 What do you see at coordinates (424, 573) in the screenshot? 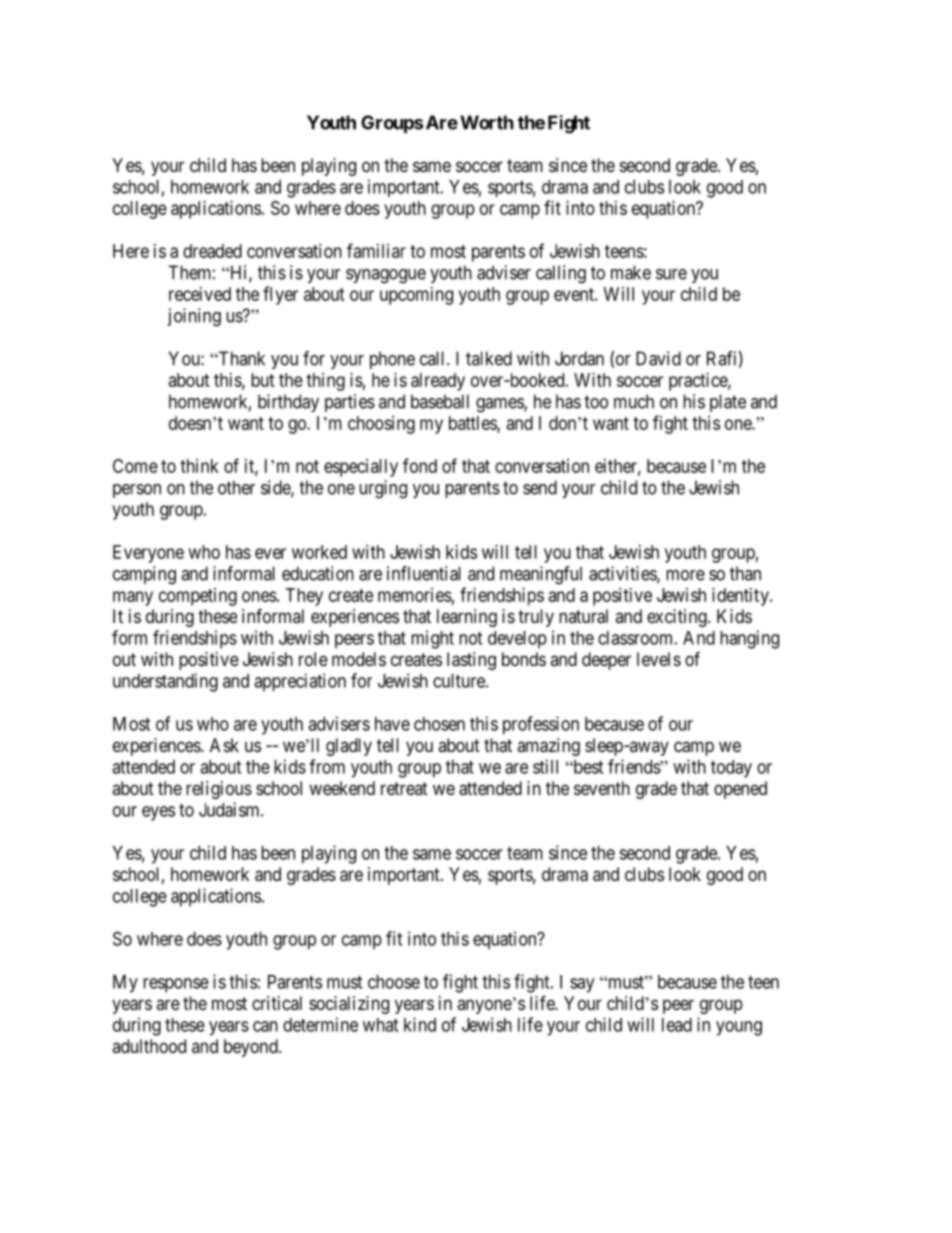
I see `influential` at bounding box center [424, 573].
